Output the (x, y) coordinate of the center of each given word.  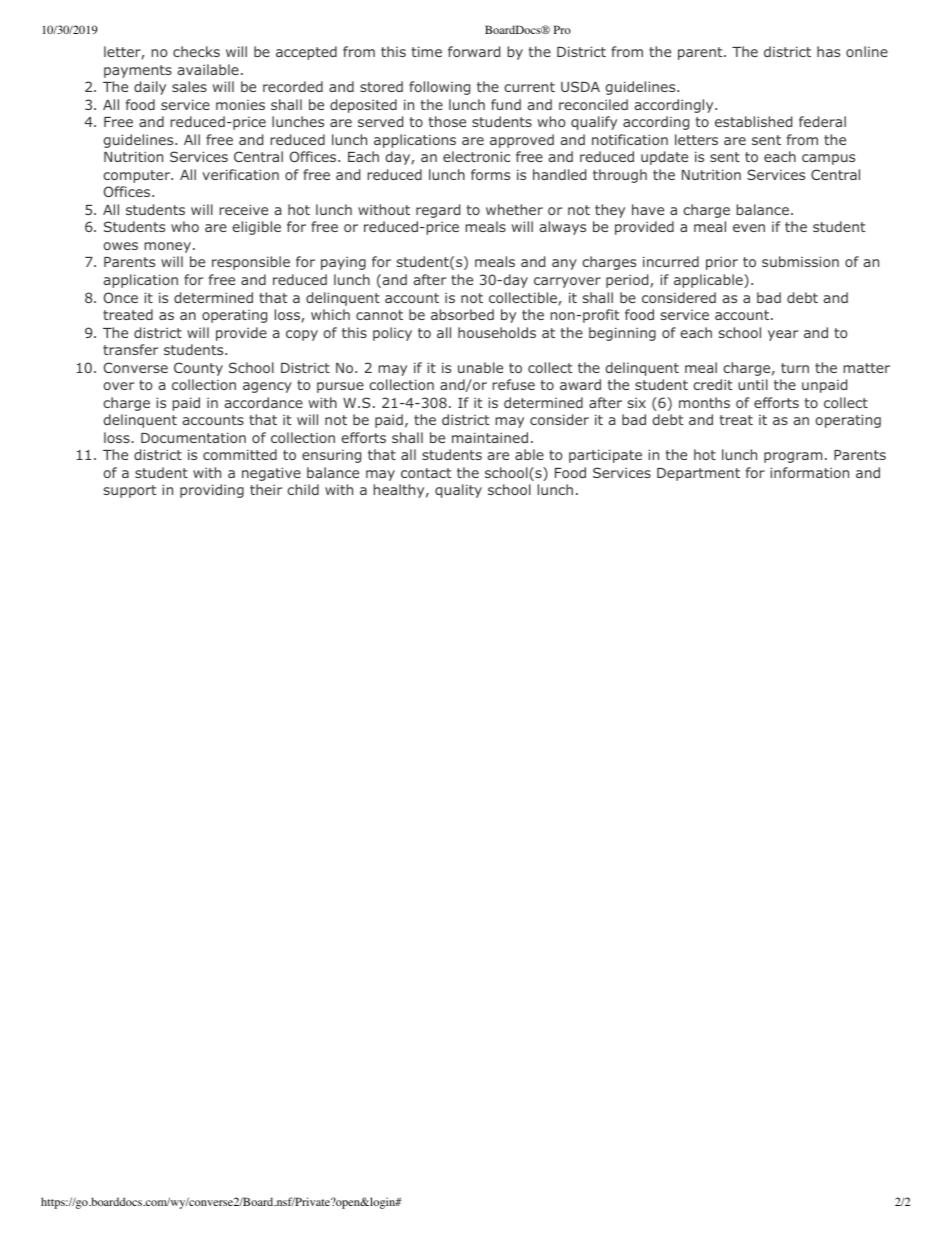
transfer (130, 349)
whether (514, 209)
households (497, 332)
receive (244, 209)
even (749, 228)
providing (212, 491)
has (828, 51)
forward (474, 51)
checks (196, 51)
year (783, 335)
